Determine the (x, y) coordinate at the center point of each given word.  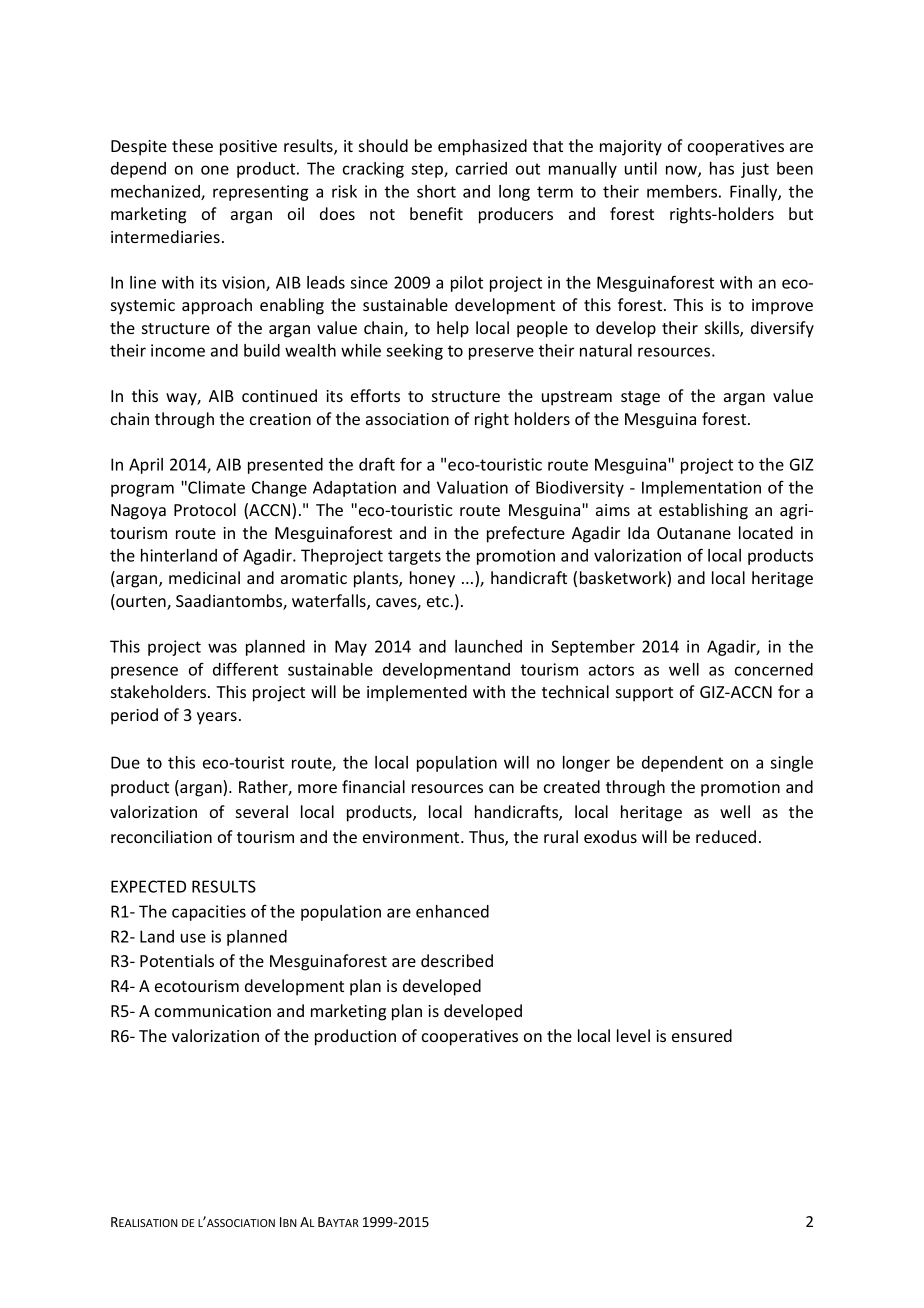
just (755, 170)
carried (481, 168)
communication (213, 1011)
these (192, 145)
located (766, 532)
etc (438, 601)
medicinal (204, 577)
